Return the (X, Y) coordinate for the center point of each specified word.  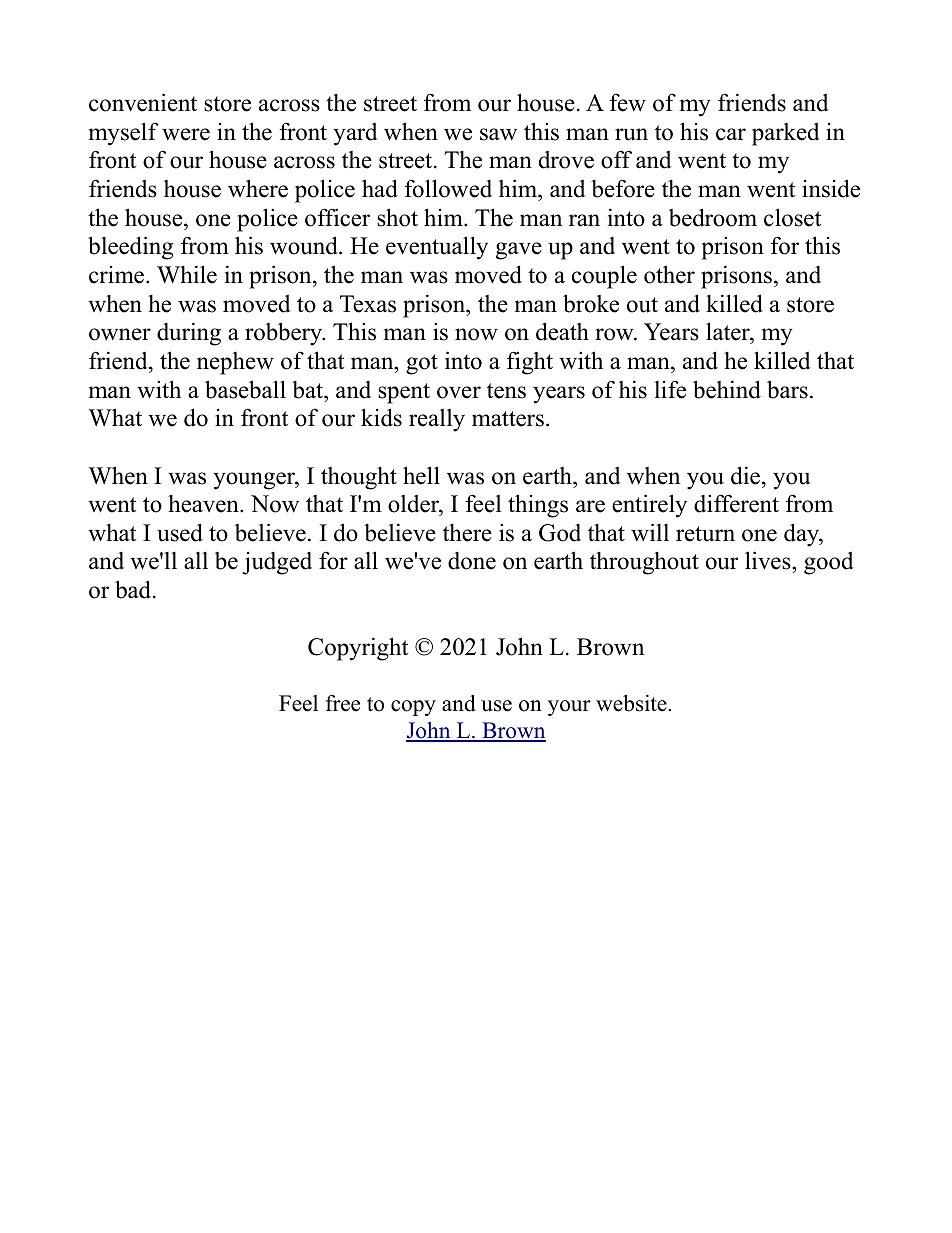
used (180, 532)
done (472, 561)
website (632, 703)
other (669, 274)
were (186, 134)
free (343, 703)
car (731, 134)
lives (769, 562)
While (187, 274)
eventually (437, 248)
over (459, 392)
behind (727, 389)
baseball (245, 389)
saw (498, 134)
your (569, 708)
